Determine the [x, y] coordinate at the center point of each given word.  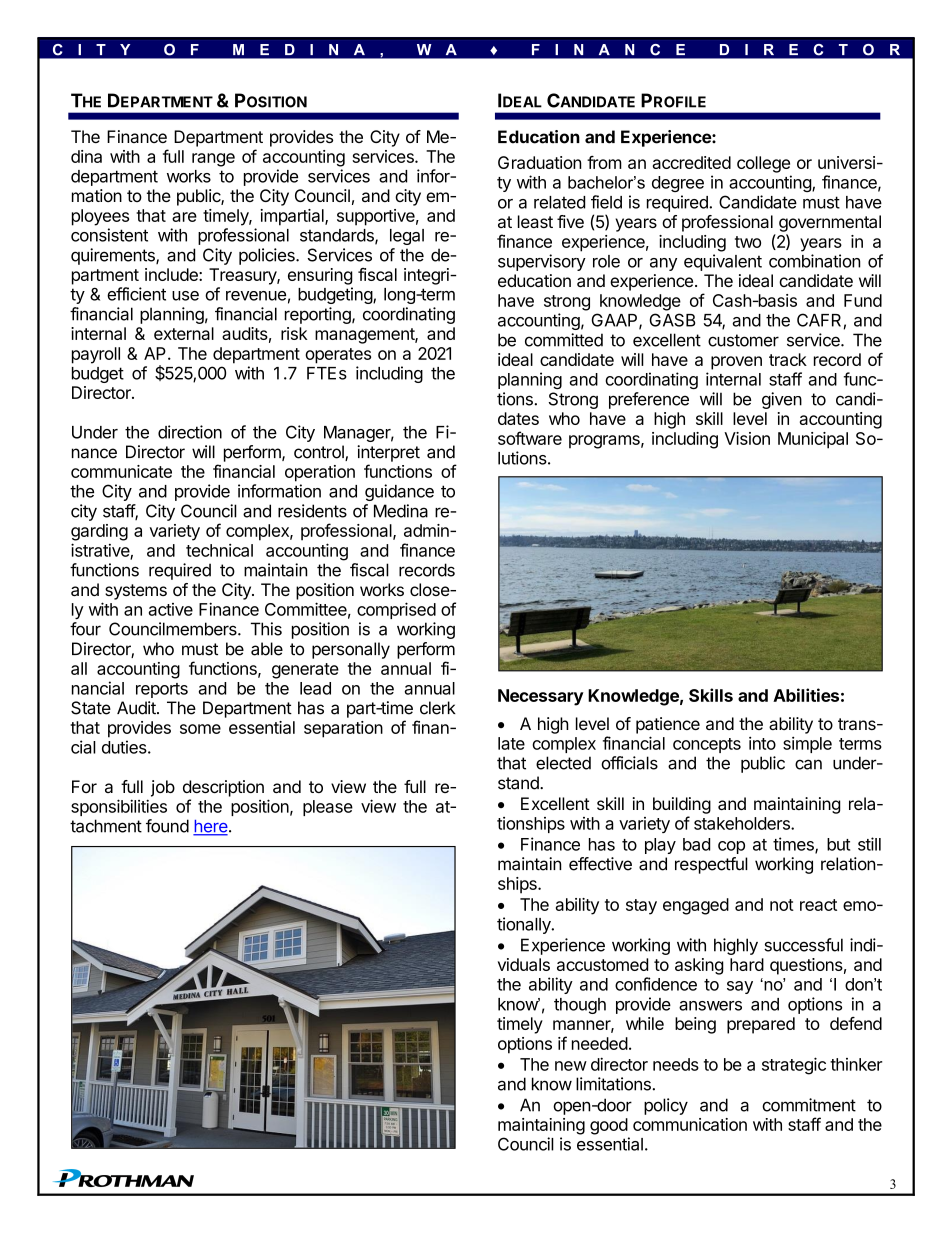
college [763, 164]
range [213, 160]
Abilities [806, 695]
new [571, 1066]
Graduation [540, 162]
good [609, 1126]
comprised [396, 610]
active [171, 609]
